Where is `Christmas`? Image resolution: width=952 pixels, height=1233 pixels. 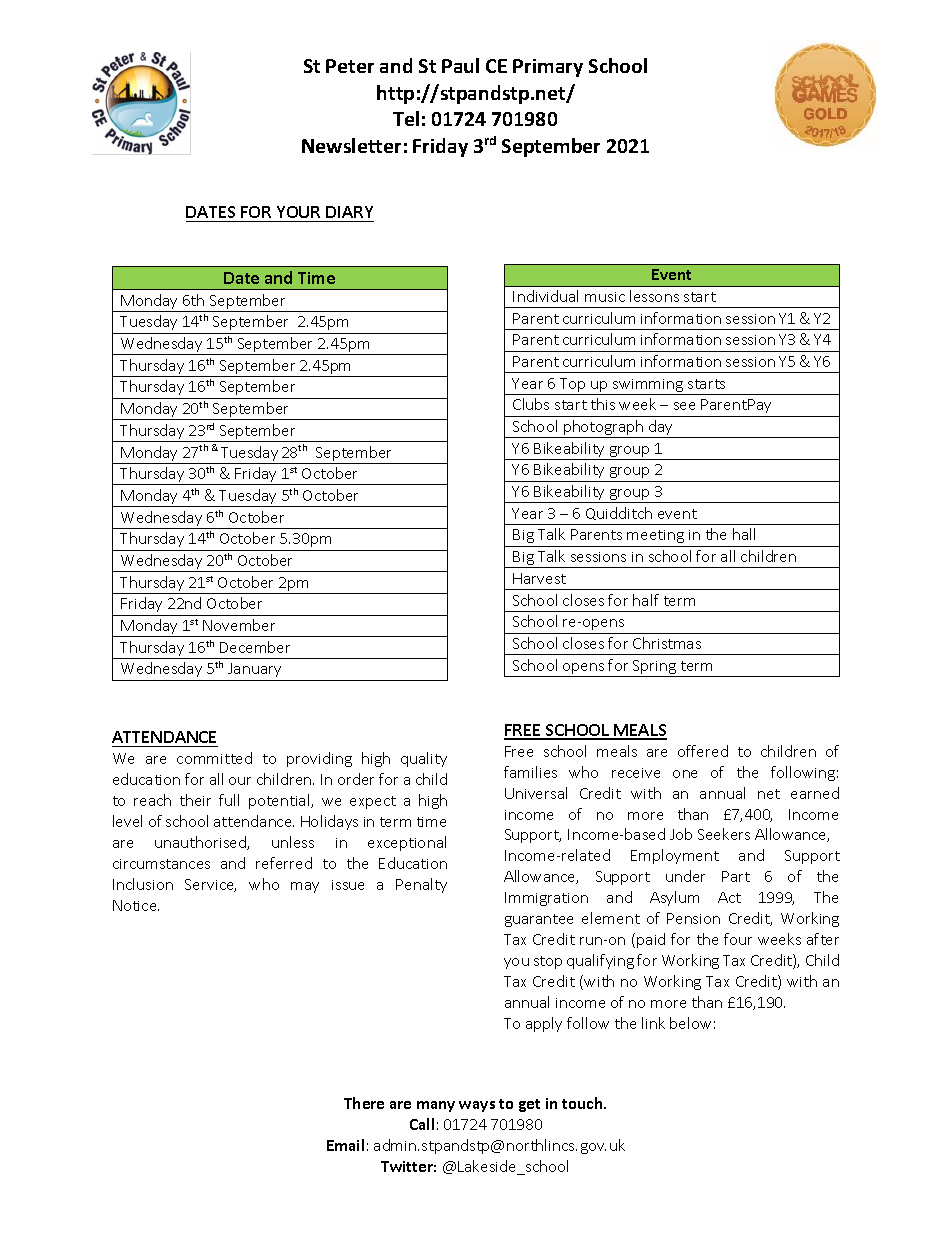
Christmas is located at coordinates (667, 643).
